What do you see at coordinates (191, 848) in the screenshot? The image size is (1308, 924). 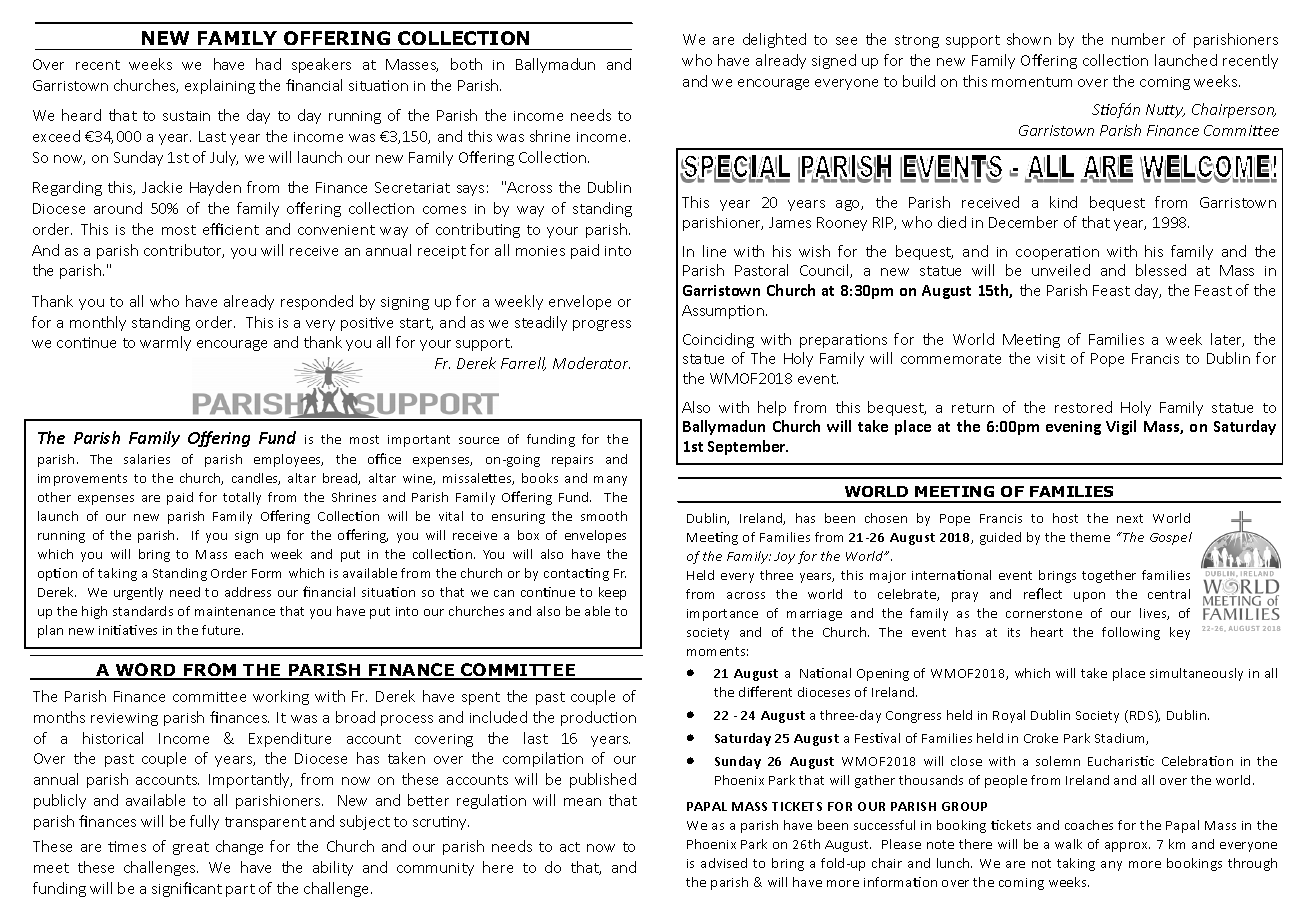 I see `great` at bounding box center [191, 848].
